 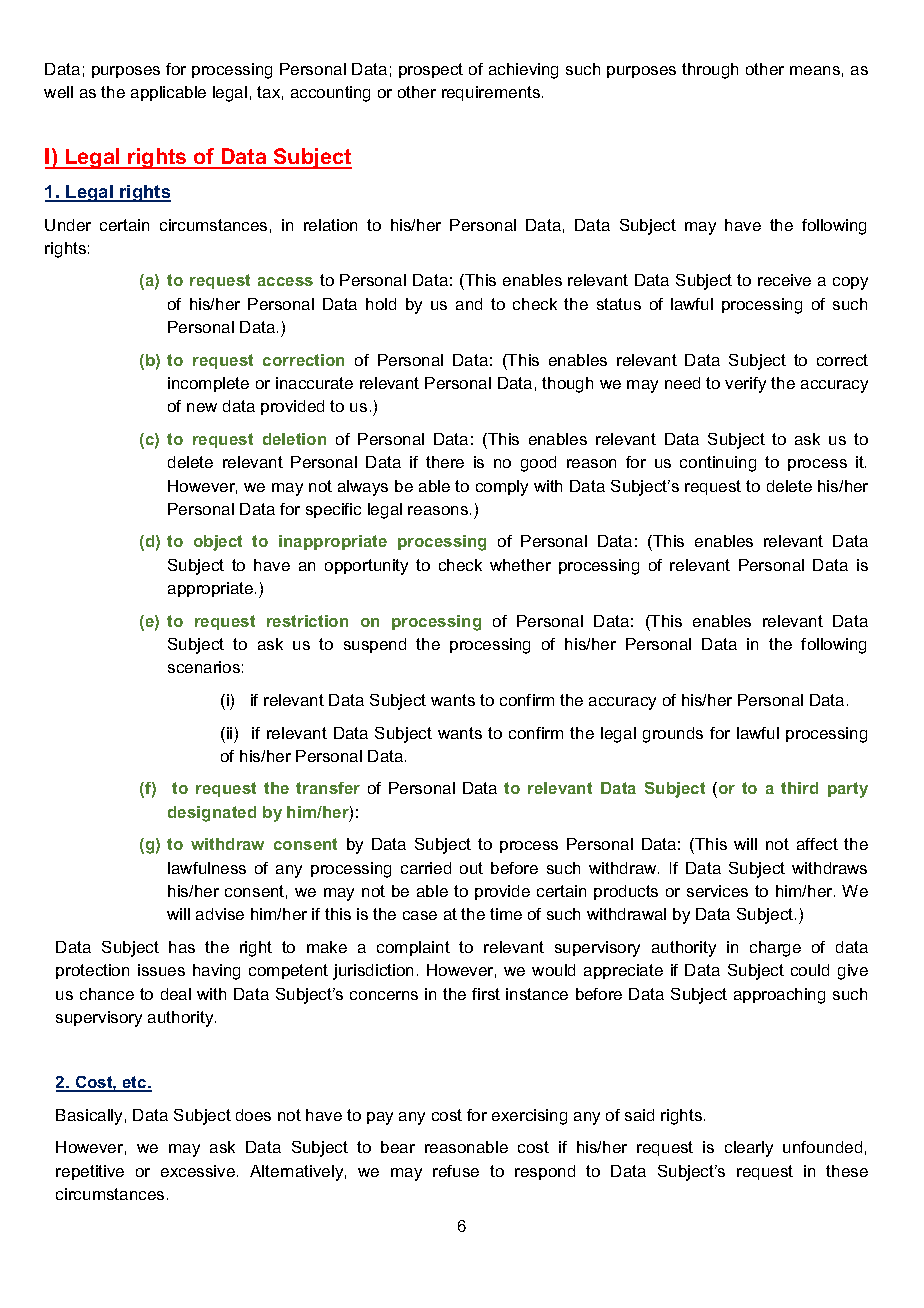 What do you see at coordinates (492, 93) in the image?
I see `requirements` at bounding box center [492, 93].
